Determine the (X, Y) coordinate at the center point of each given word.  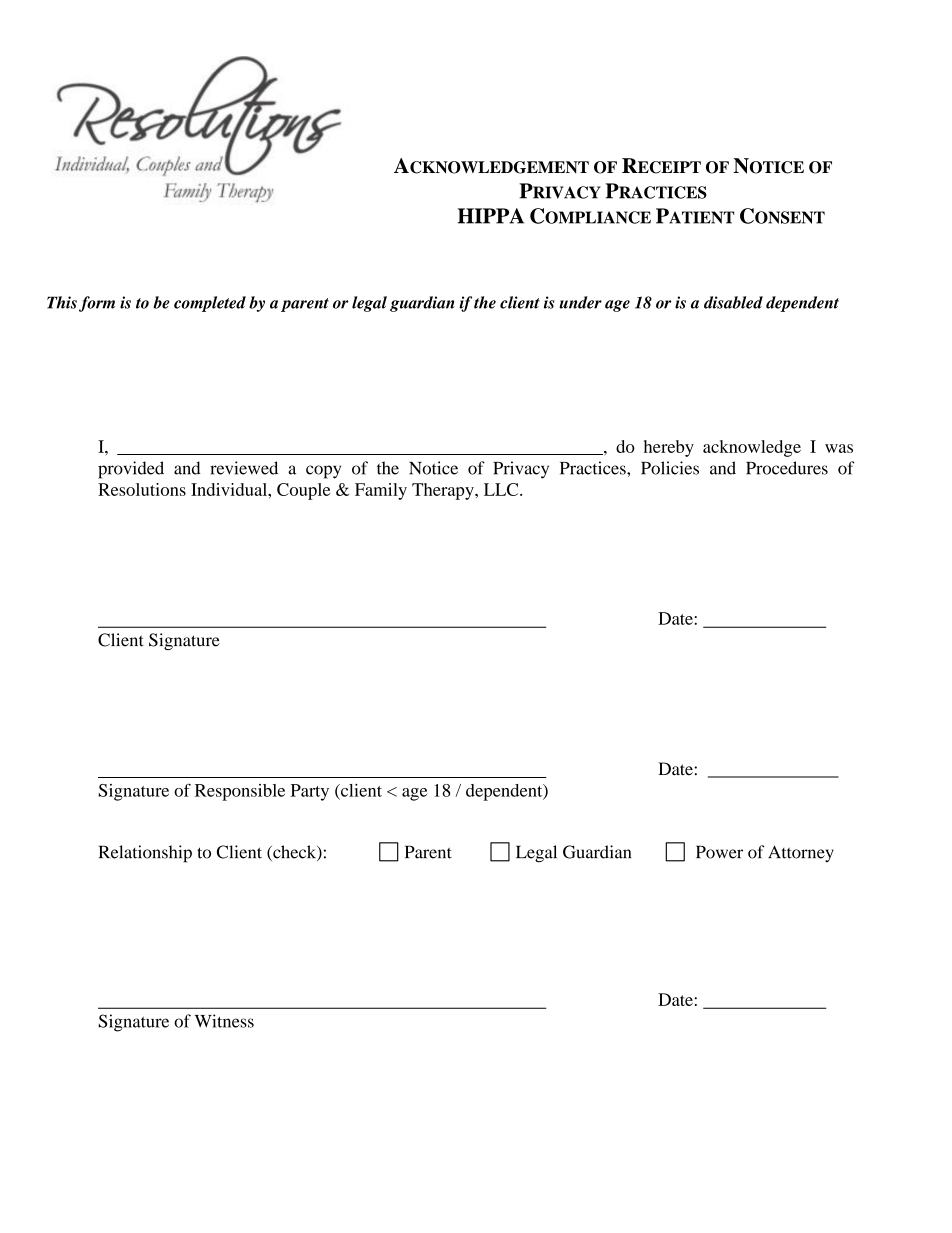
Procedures (787, 468)
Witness (224, 1021)
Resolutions (142, 489)
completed (210, 304)
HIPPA (491, 216)
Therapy (444, 491)
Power (719, 852)
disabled (733, 302)
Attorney (801, 853)
